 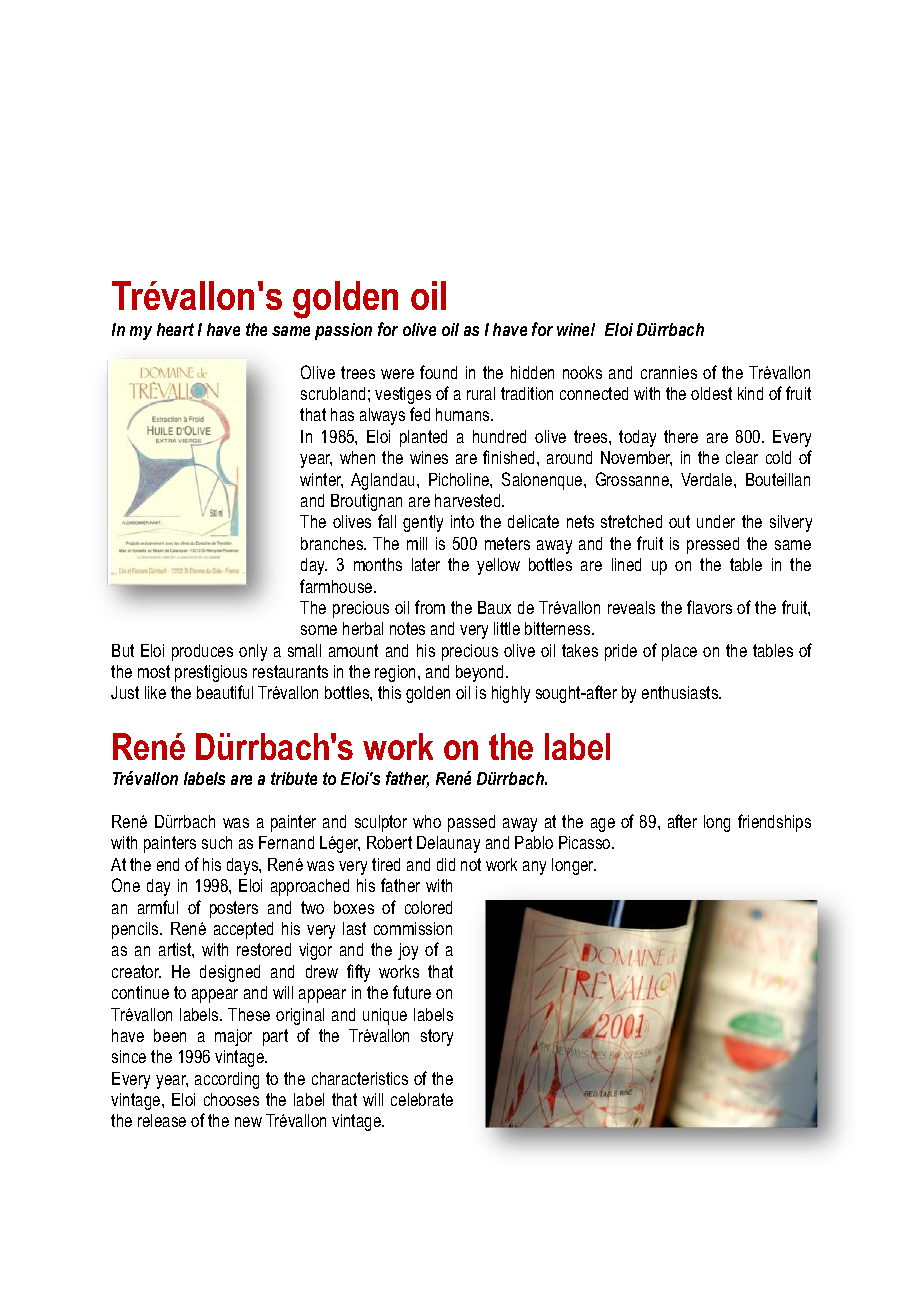 I want to click on crannies, so click(x=669, y=372).
